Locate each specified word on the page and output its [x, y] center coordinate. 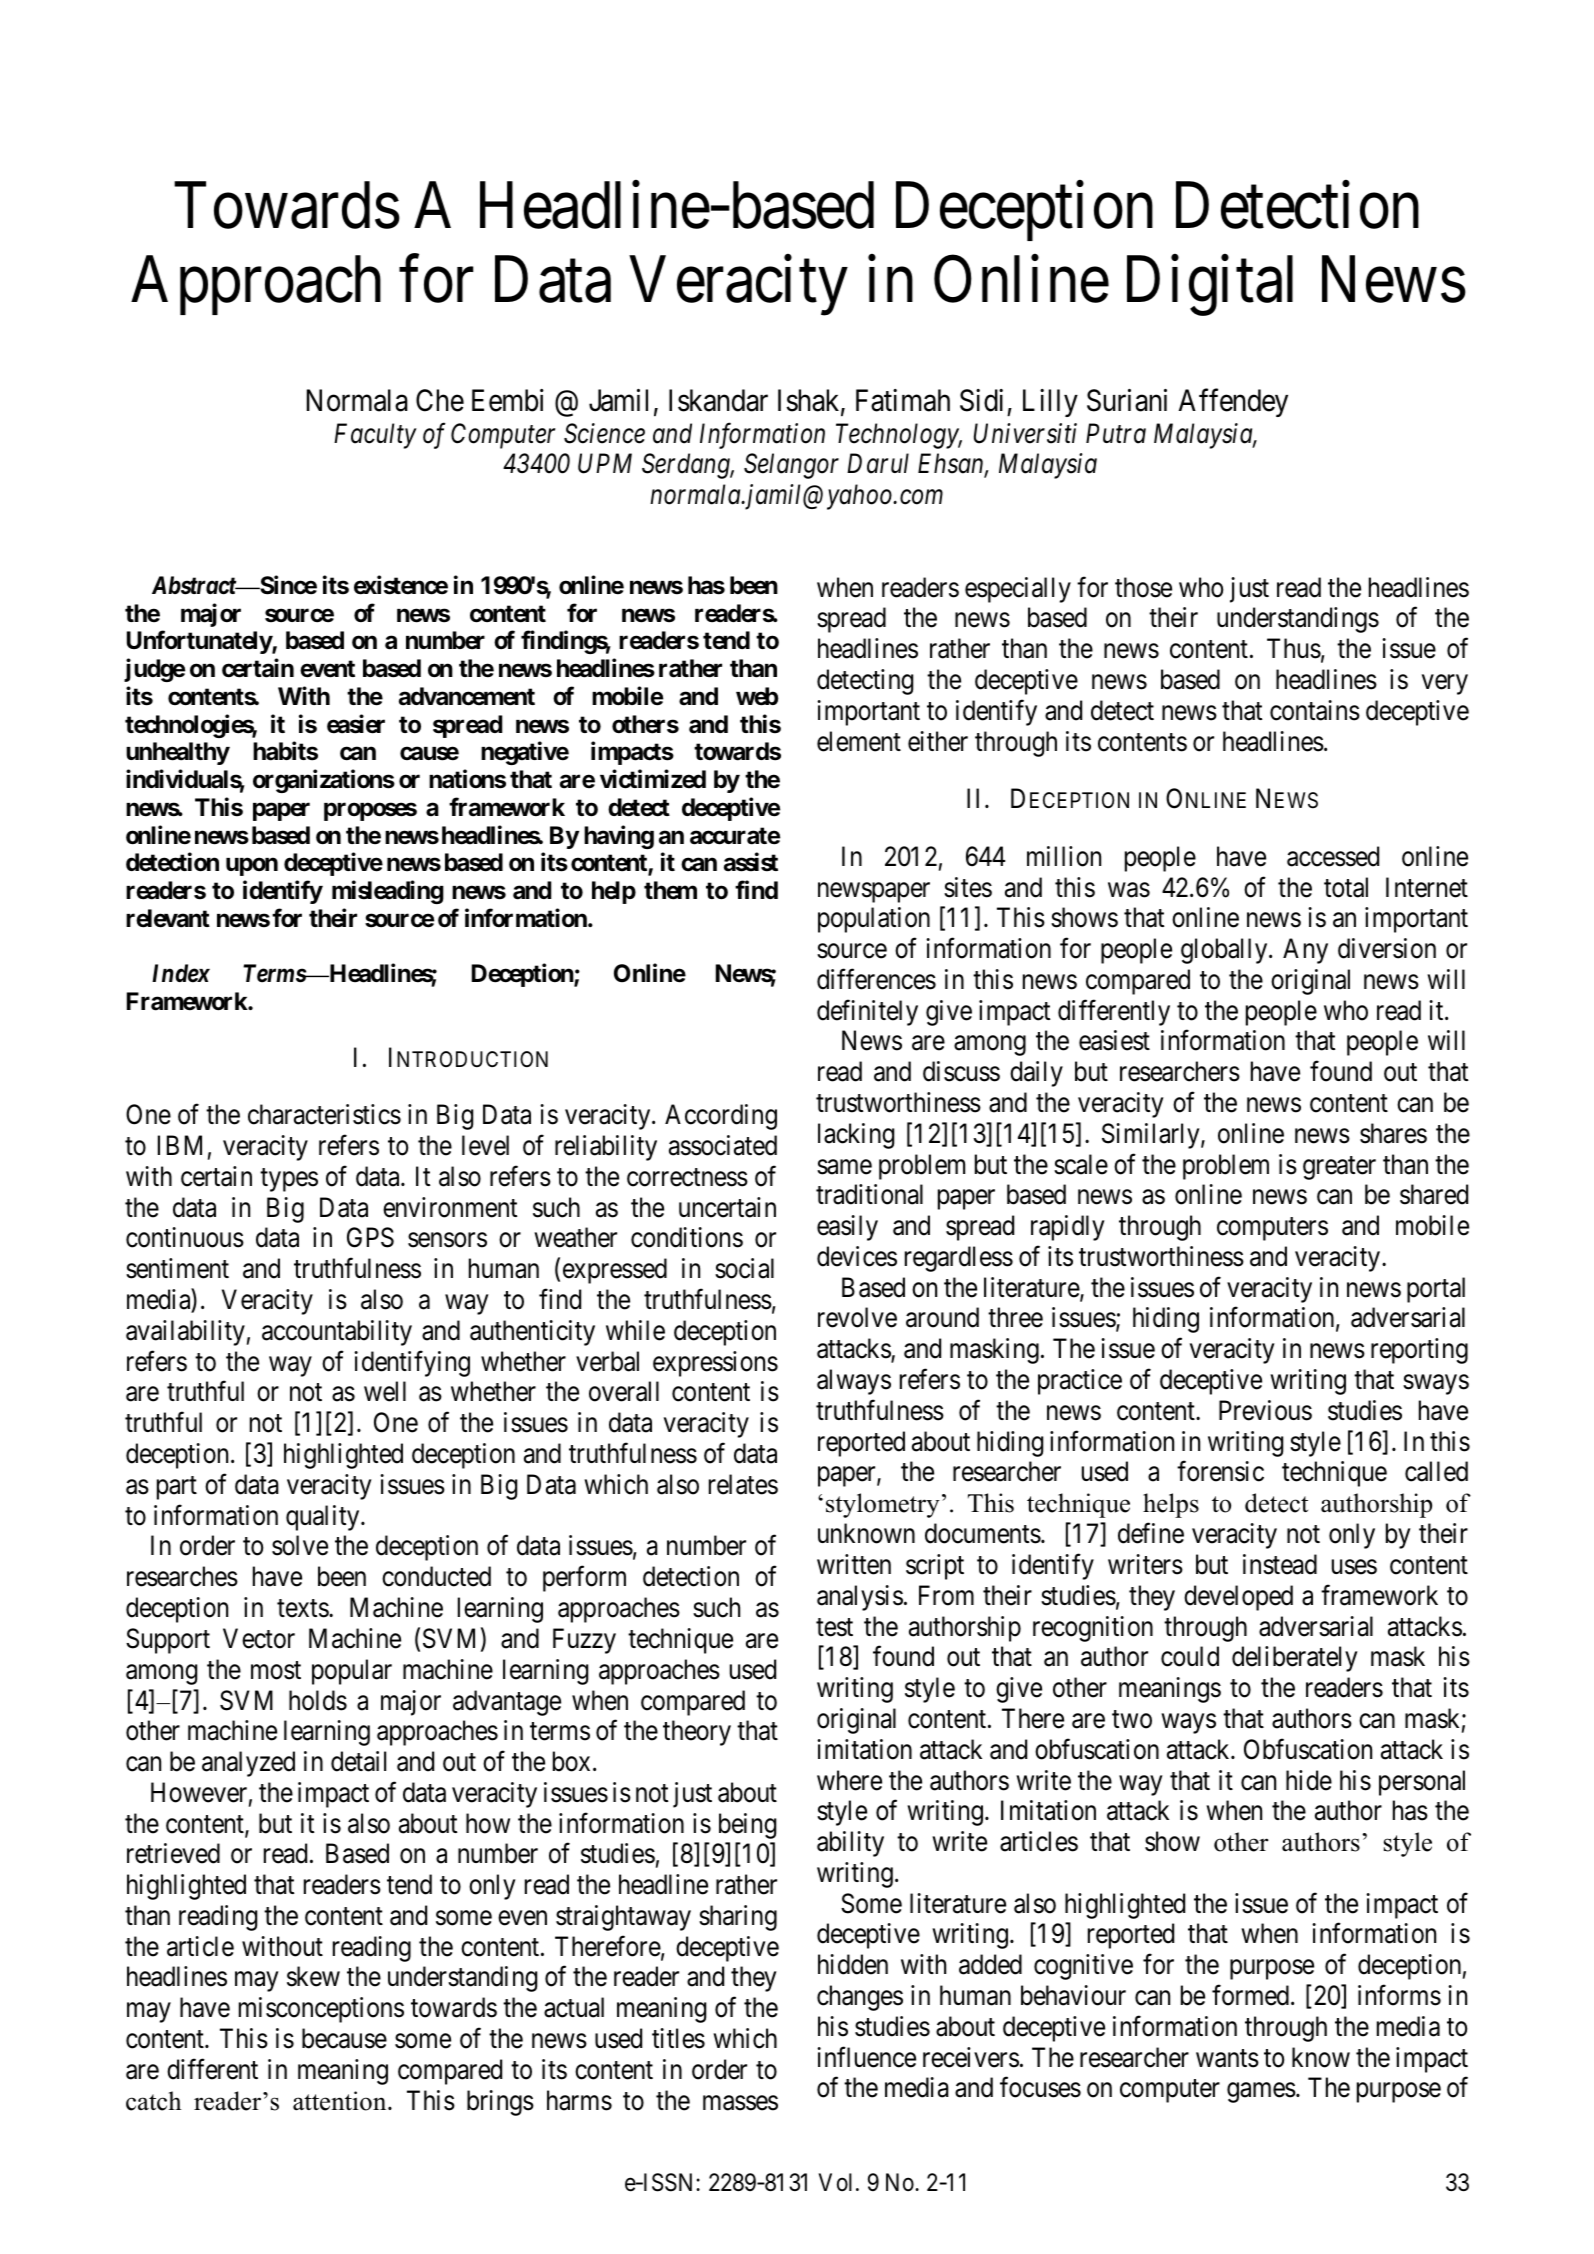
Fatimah [903, 400]
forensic [1220, 1471]
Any [1305, 951]
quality [324, 1518]
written [854, 1564]
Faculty [375, 436]
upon [252, 867]
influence [866, 2057]
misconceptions [321, 2010]
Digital [1210, 286]
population [874, 920]
